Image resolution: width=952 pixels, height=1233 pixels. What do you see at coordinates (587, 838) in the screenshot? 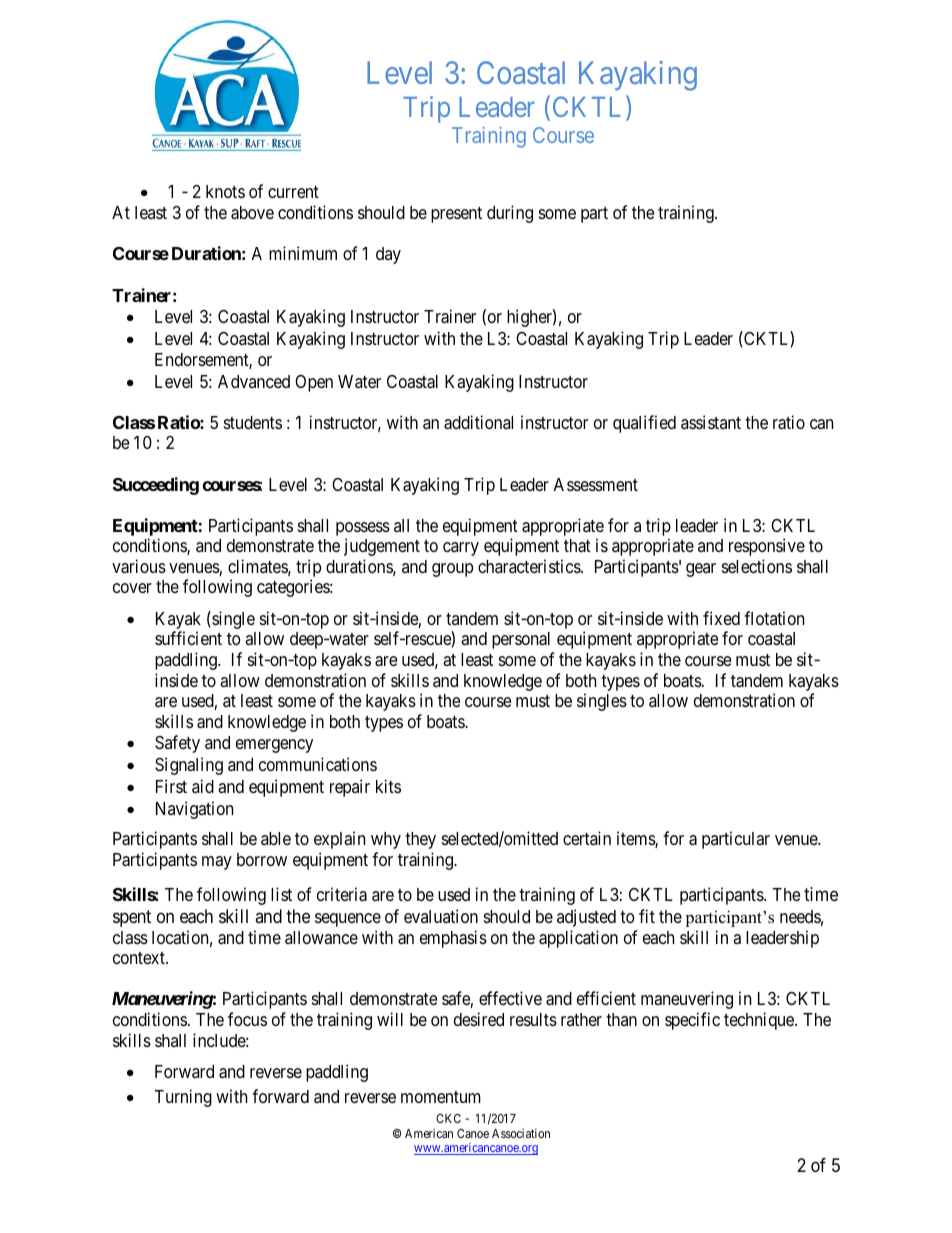
I see `certain` at bounding box center [587, 838].
